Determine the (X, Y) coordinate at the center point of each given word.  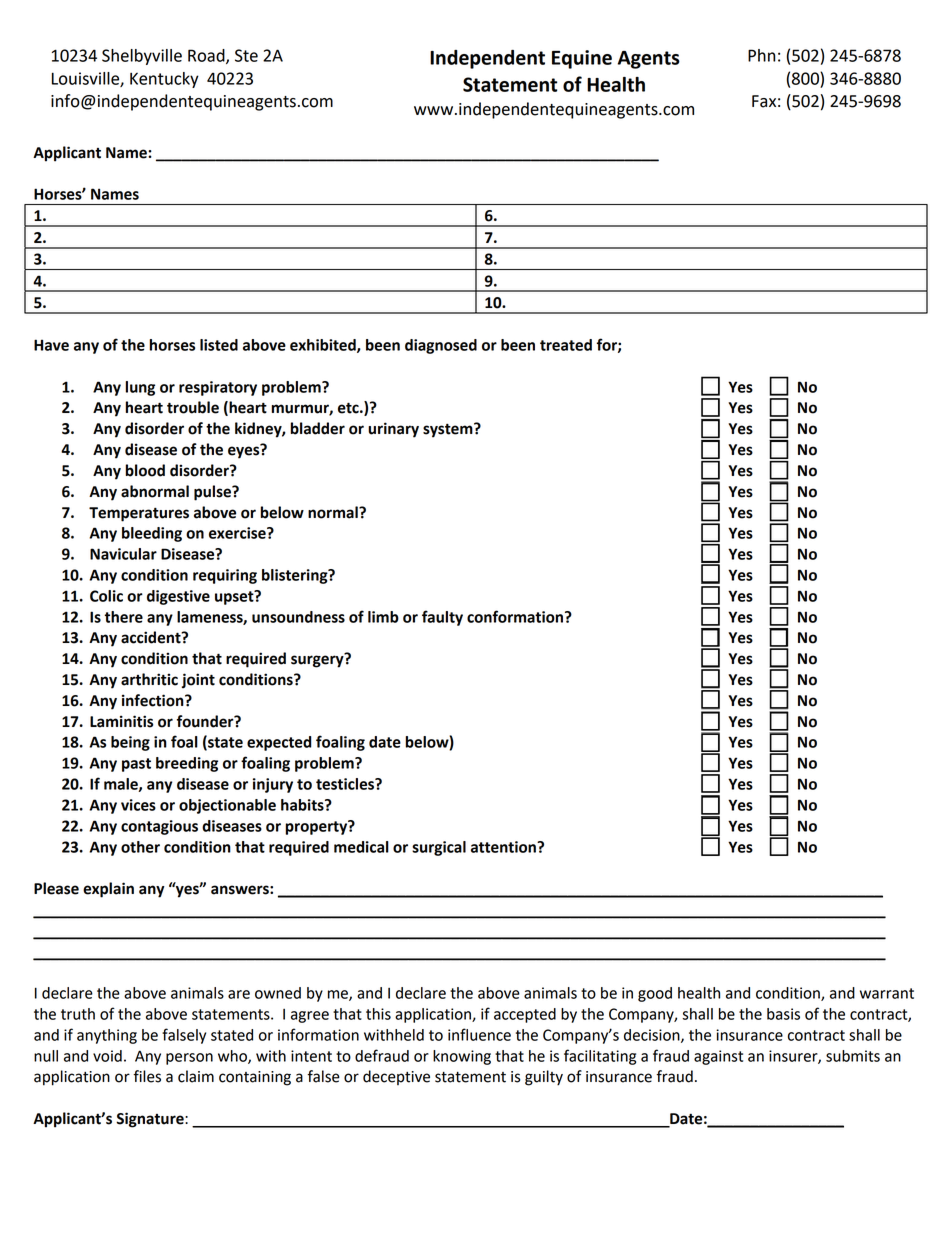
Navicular (123, 554)
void (107, 1056)
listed (219, 345)
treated (566, 345)
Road (207, 56)
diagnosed (441, 346)
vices (138, 805)
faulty (442, 618)
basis (783, 1014)
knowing (462, 1057)
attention (504, 847)
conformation (516, 616)
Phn (762, 55)
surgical (439, 848)
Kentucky (164, 80)
